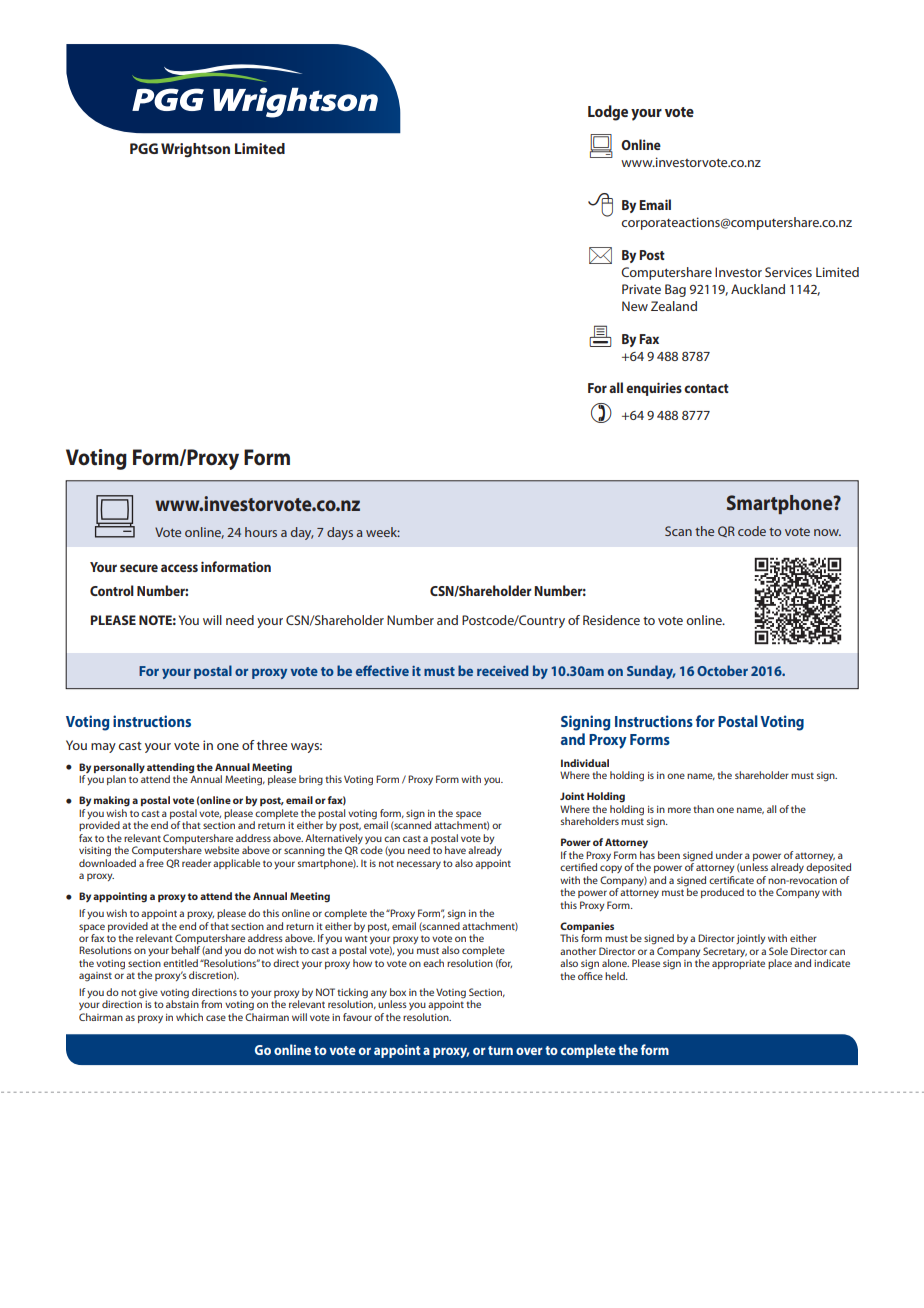 This screenshot has width=924, height=1308. What do you see at coordinates (179, 568) in the screenshot?
I see `access` at bounding box center [179, 568].
